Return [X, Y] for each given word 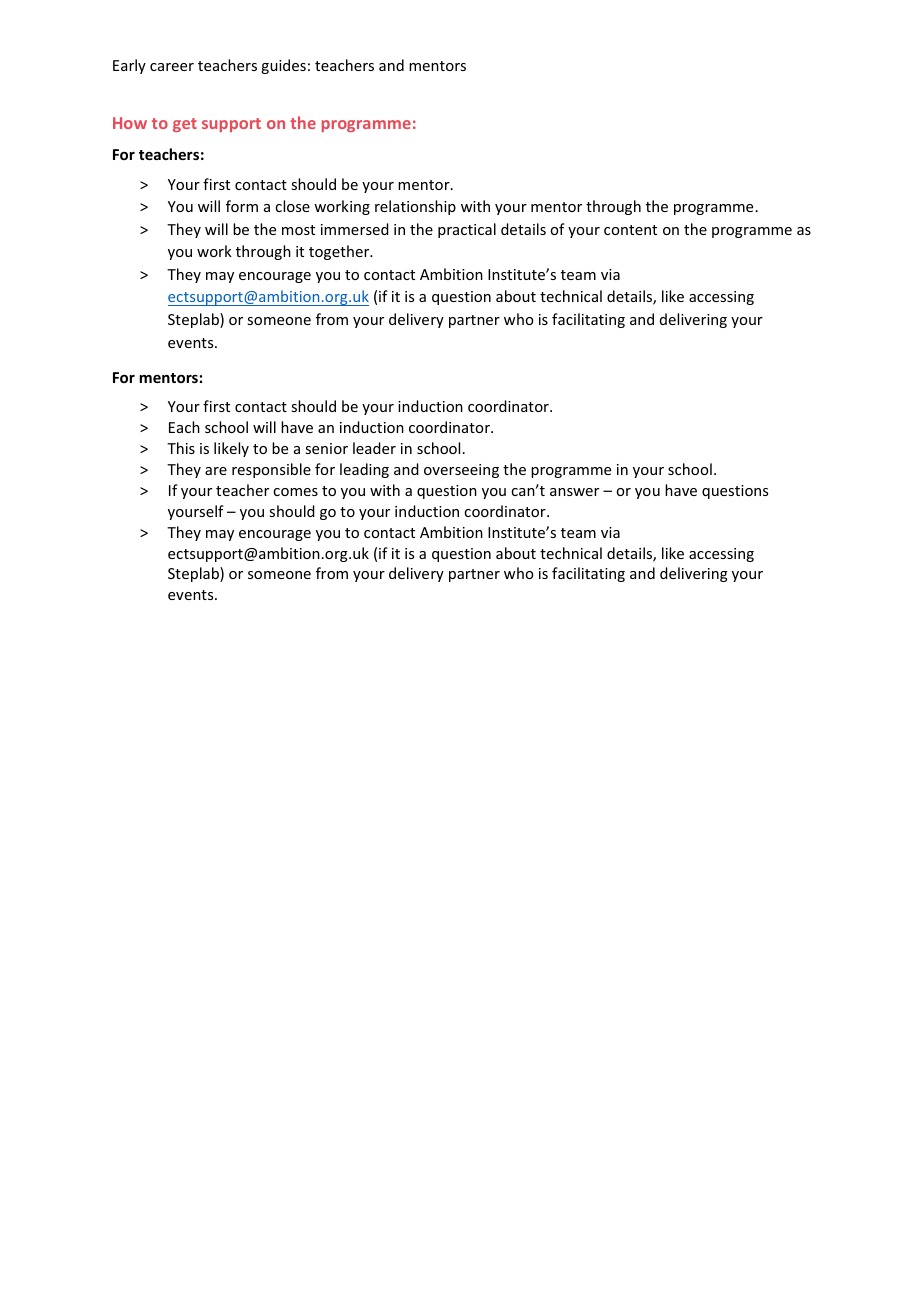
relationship [415, 207]
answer [574, 492]
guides [283, 66]
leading [364, 470]
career [172, 67]
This [181, 448]
